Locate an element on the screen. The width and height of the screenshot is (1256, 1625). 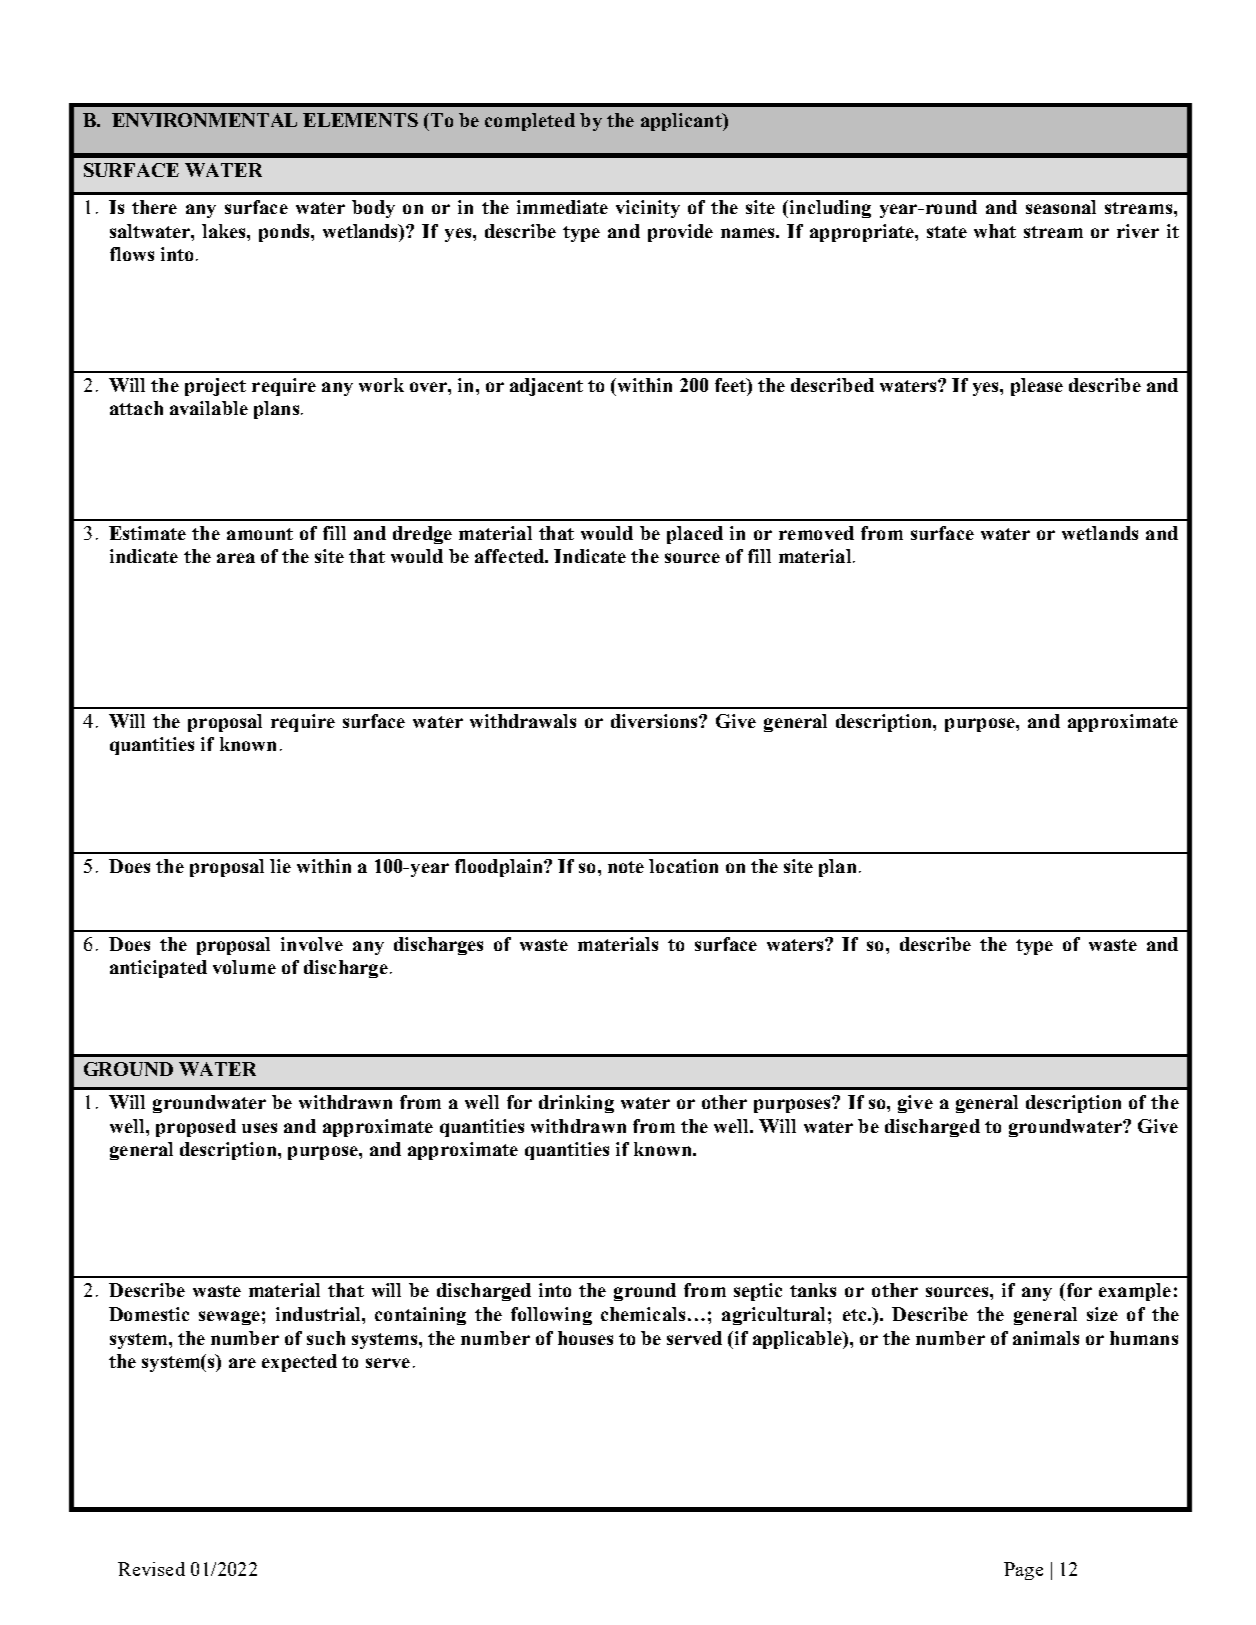
vicinity is located at coordinates (648, 209).
